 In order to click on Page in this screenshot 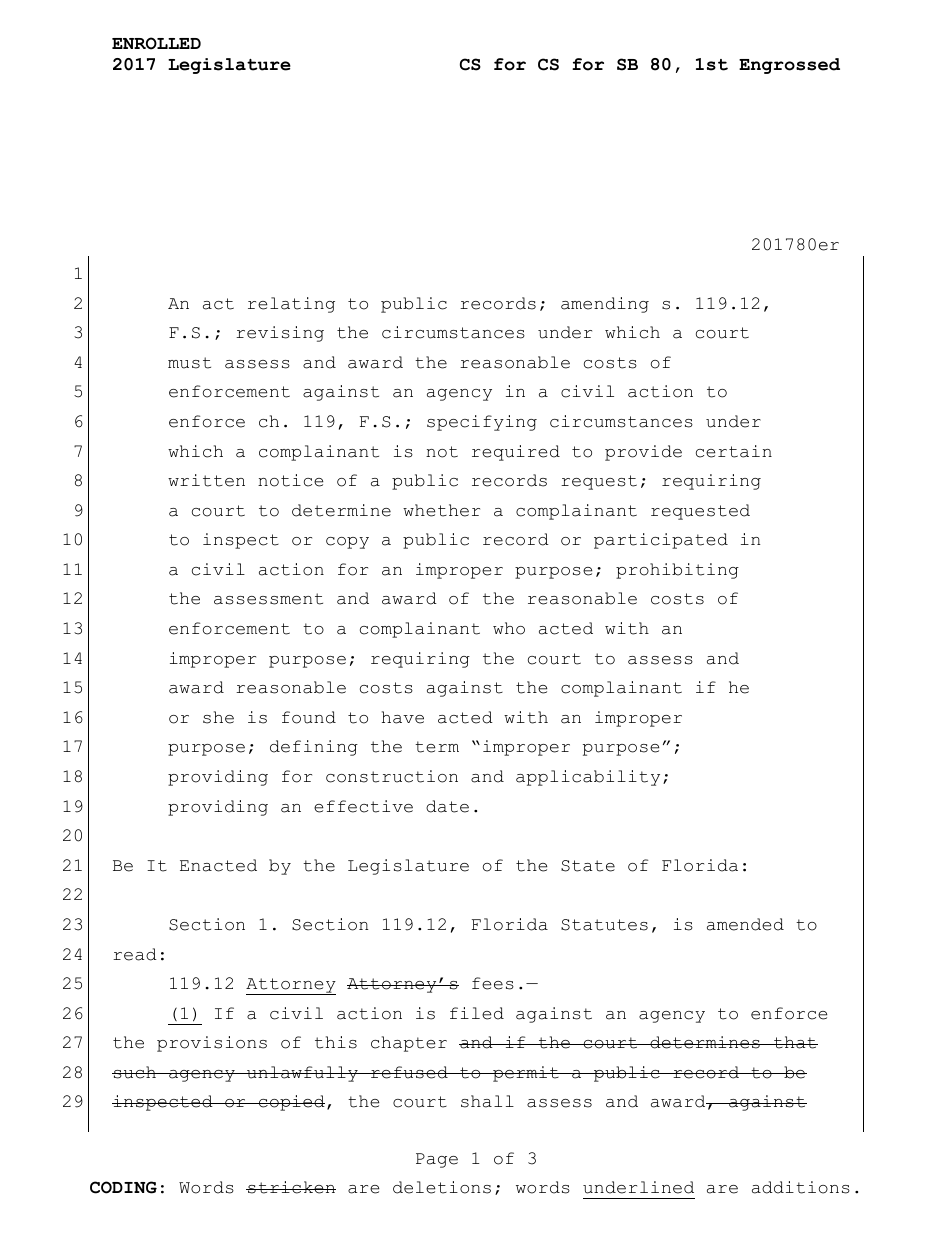, I will do `click(437, 1160)`.
